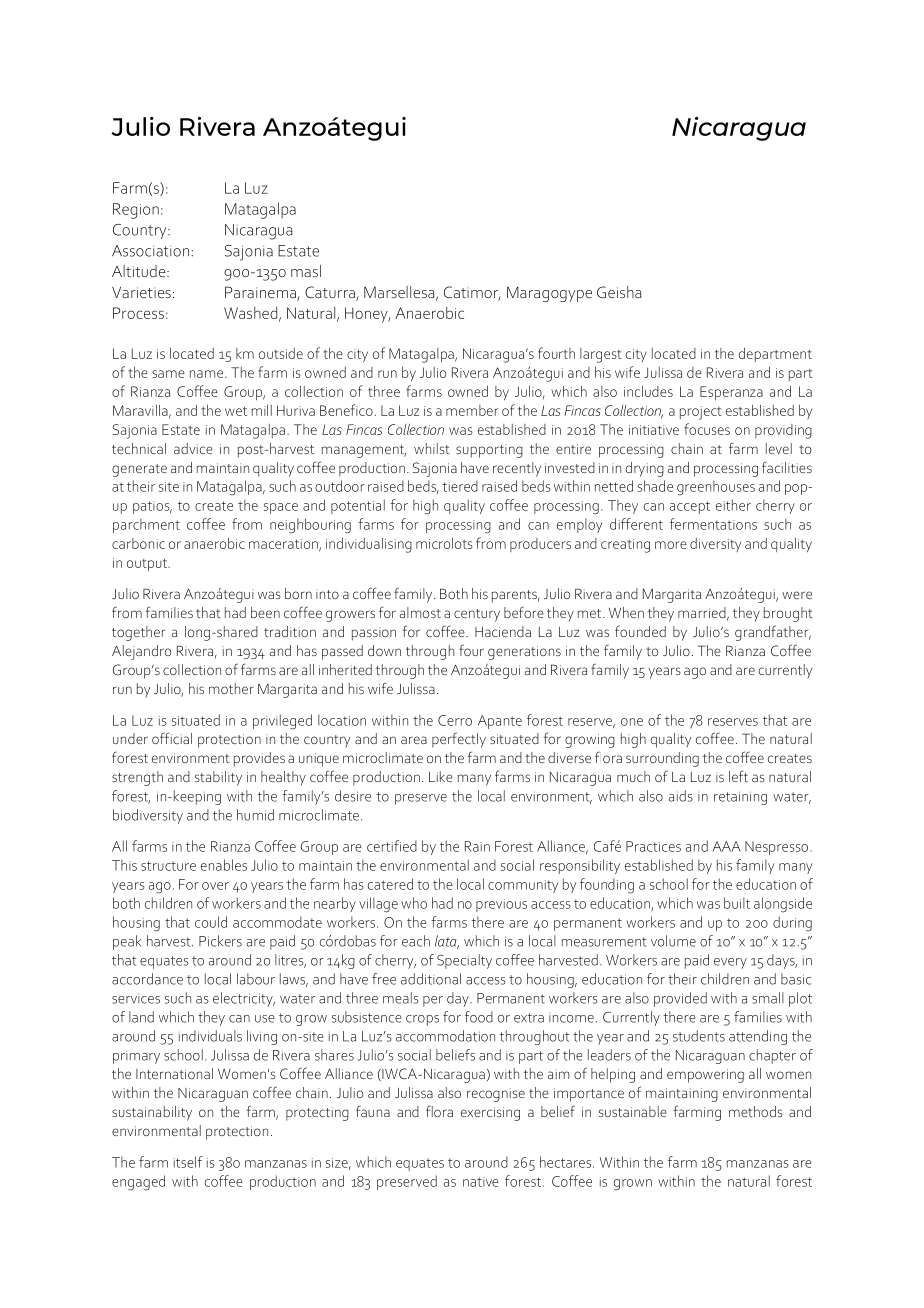  What do you see at coordinates (148, 565) in the screenshot?
I see `output` at bounding box center [148, 565].
